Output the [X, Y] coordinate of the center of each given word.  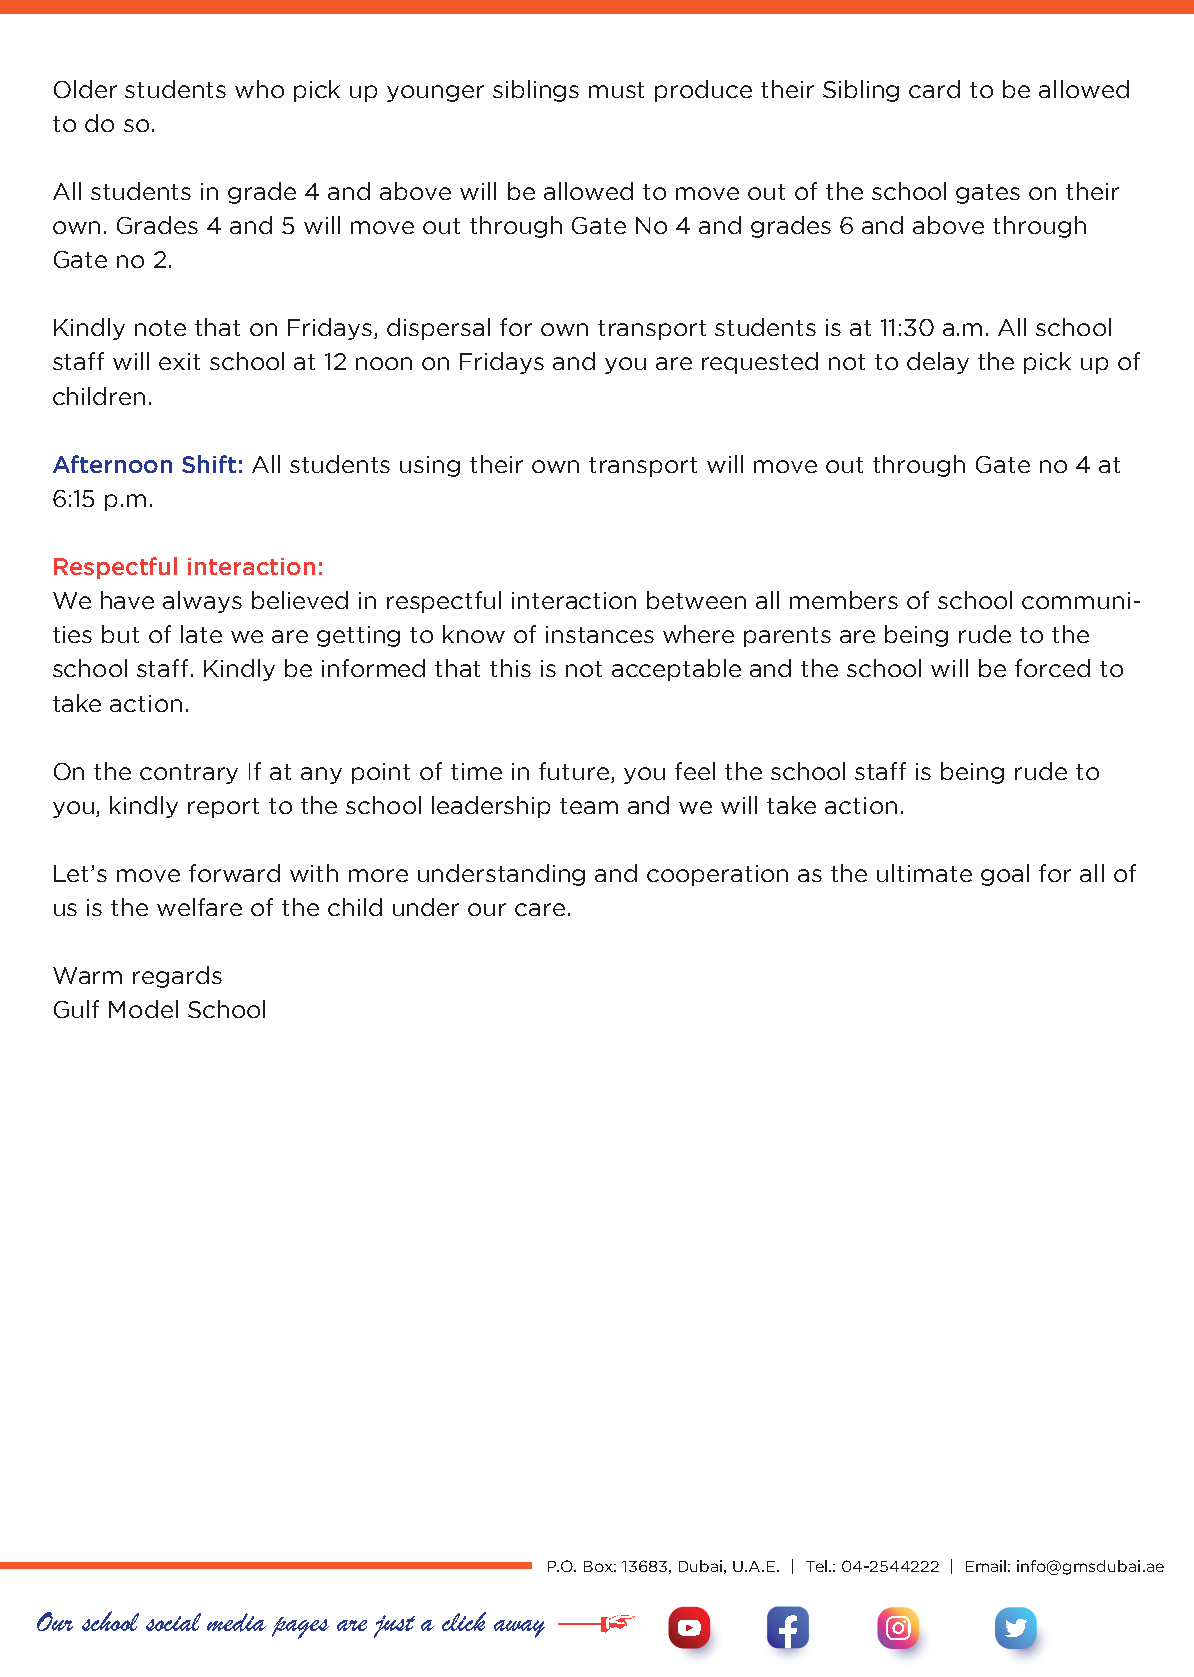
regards [177, 977]
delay [938, 363]
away [519, 1629]
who [259, 89]
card [934, 89]
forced [1052, 668]
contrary [189, 774]
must [616, 90]
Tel [818, 1566]
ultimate [924, 873]
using [430, 466]
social [173, 1622]
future [574, 771]
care [540, 909]
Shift [209, 464]
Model [143, 1009]
